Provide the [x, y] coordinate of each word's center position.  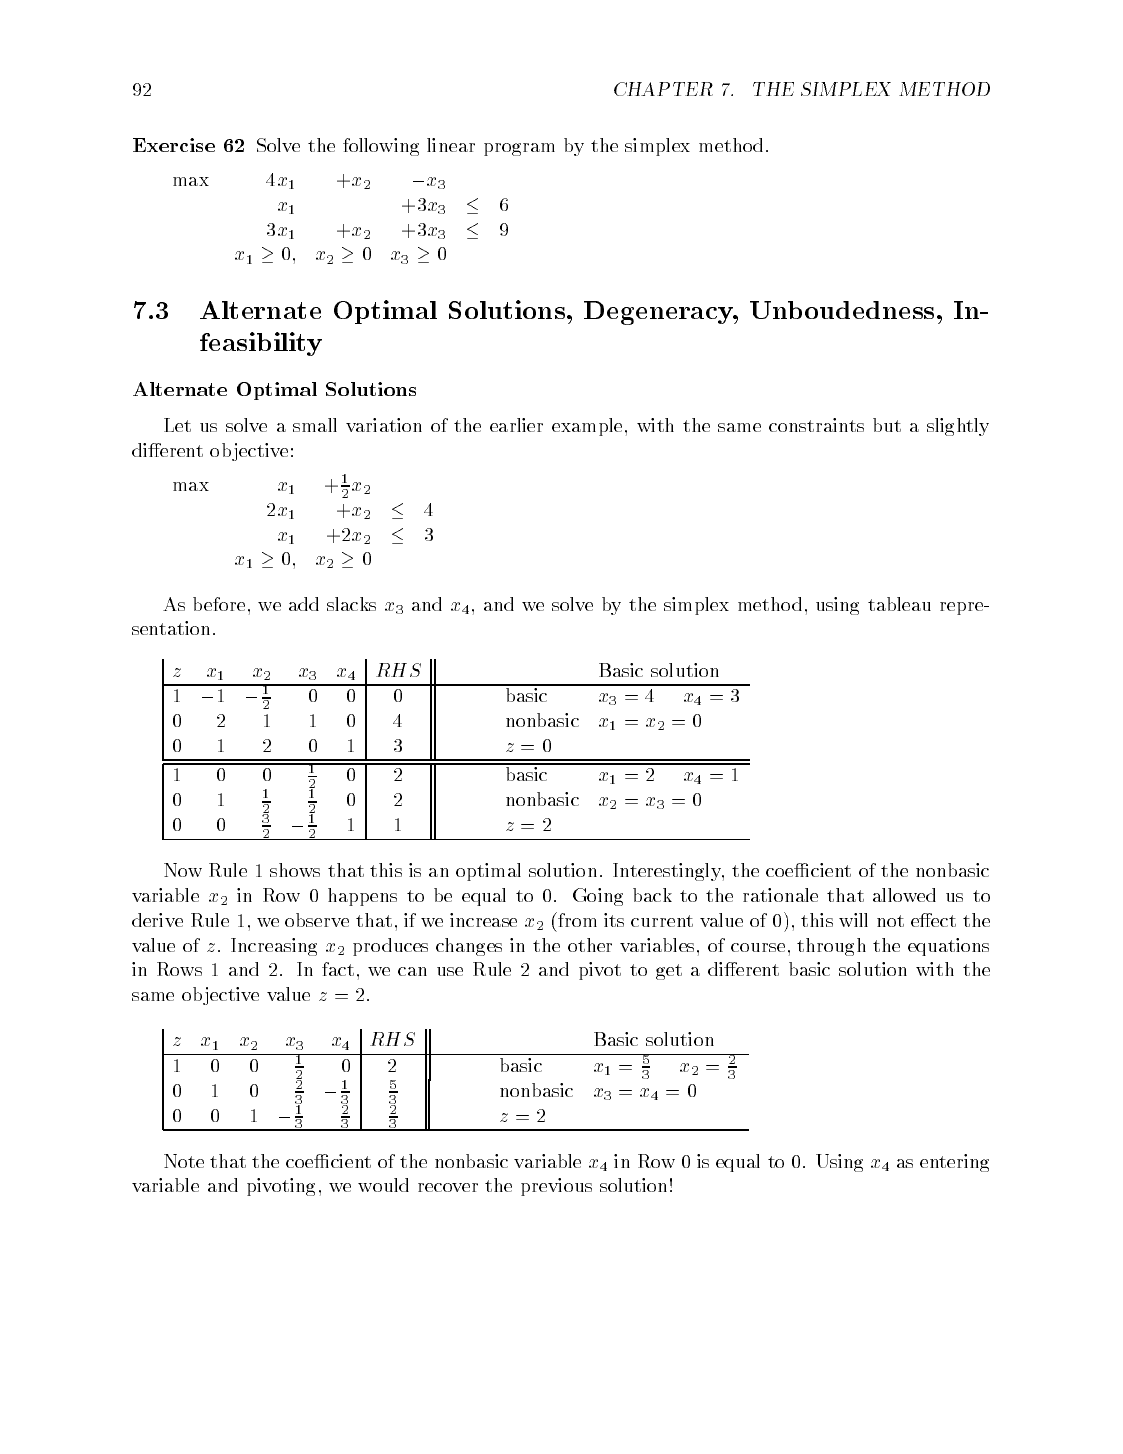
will [853, 920]
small [315, 425]
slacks [351, 604]
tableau [899, 604]
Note [184, 1161]
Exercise [174, 145]
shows [295, 870]
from [576, 919]
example [587, 427]
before [219, 604]
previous [556, 1187]
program [519, 149]
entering [954, 1163]
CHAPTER [663, 89]
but [887, 425]
